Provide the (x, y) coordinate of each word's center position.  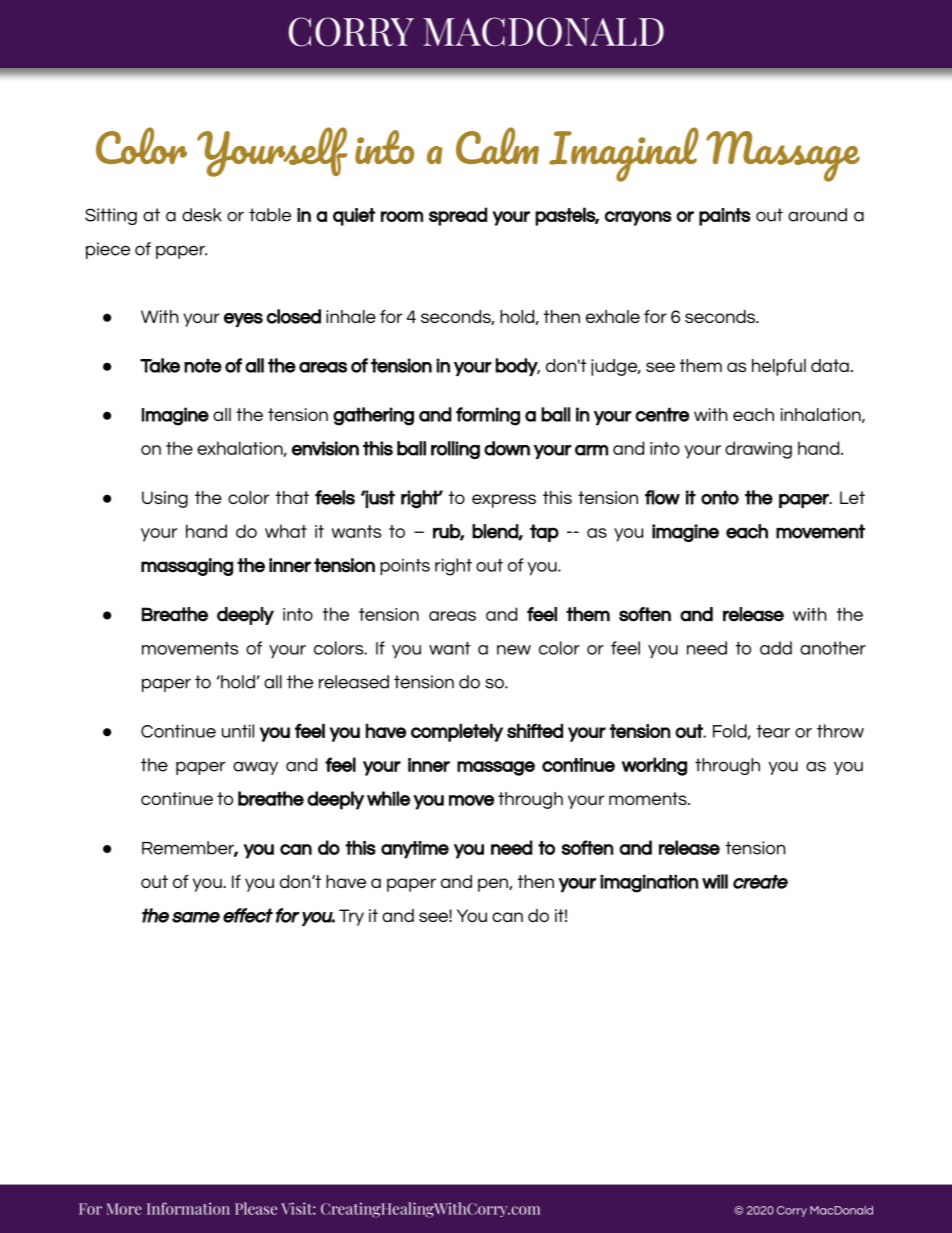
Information (188, 1208)
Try (351, 917)
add (776, 648)
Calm (497, 145)
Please (256, 1208)
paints (725, 217)
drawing (758, 450)
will (715, 881)
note (203, 365)
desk (202, 215)
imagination (649, 883)
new (514, 650)
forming (488, 416)
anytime (415, 850)
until (238, 731)
